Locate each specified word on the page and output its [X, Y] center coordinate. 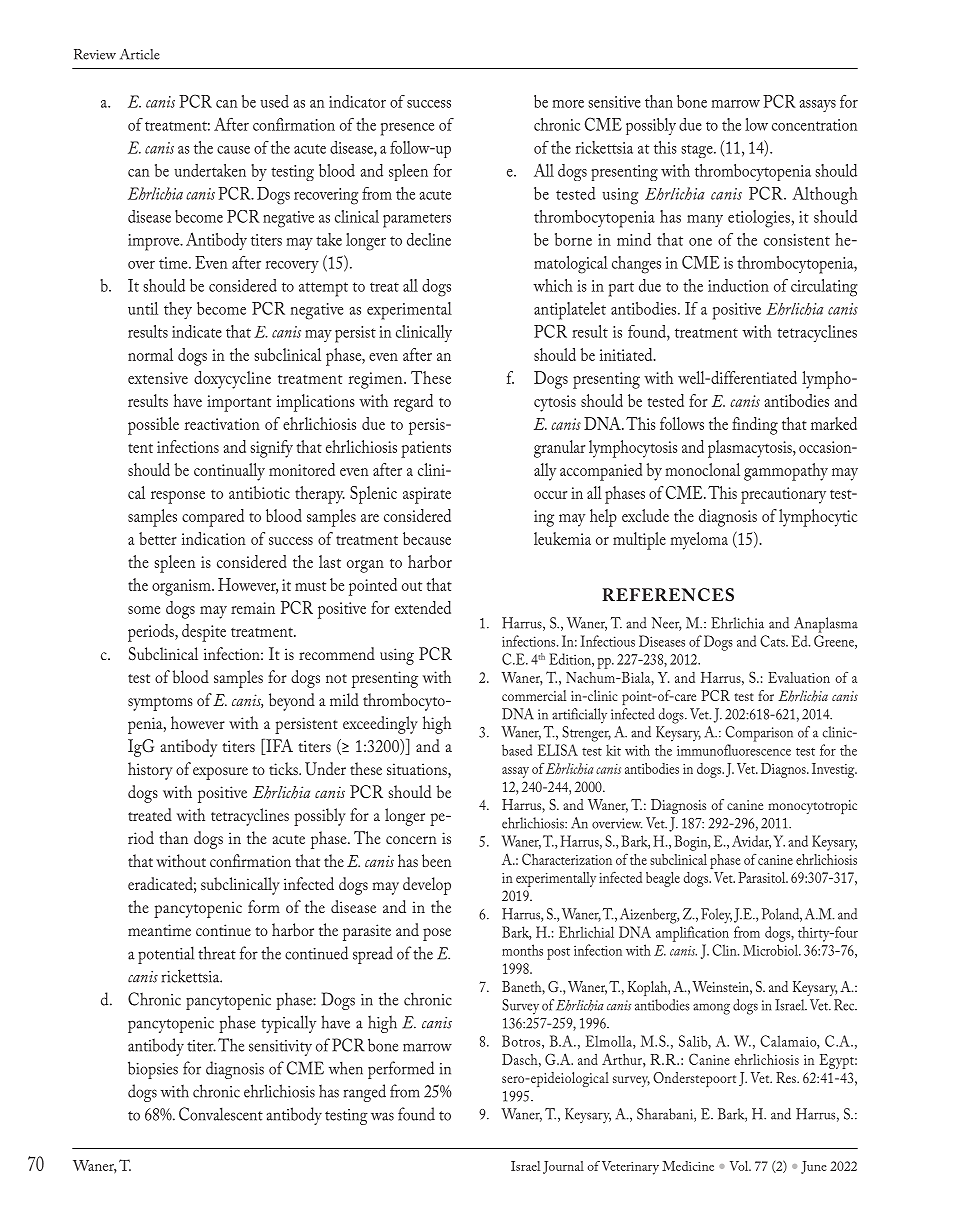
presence [407, 129]
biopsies [153, 1070]
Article [140, 54]
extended [423, 607]
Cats [773, 641]
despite [204, 633]
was [382, 1116]
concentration [814, 125]
